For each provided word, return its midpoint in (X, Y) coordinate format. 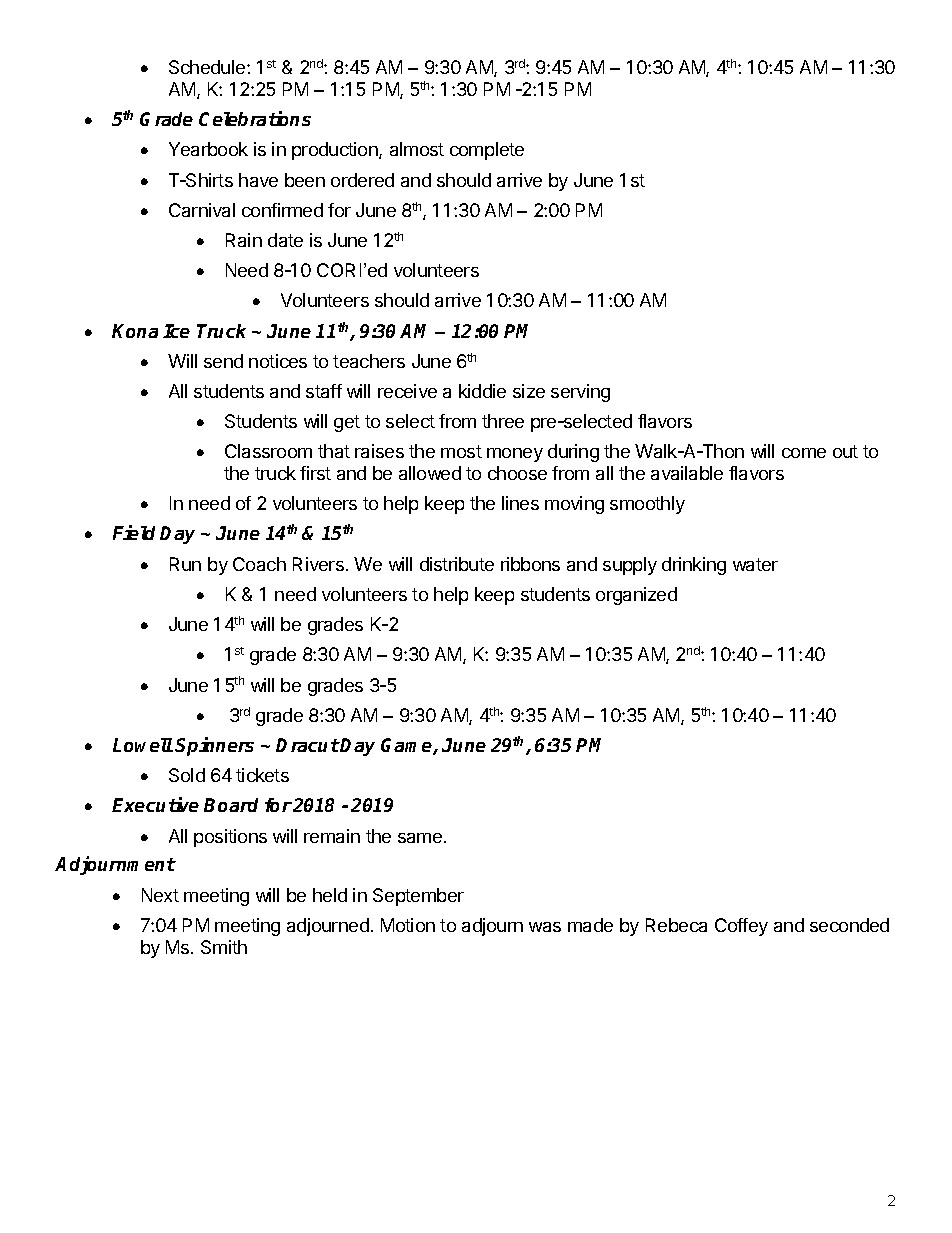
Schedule (208, 67)
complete (487, 151)
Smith (224, 947)
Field (134, 532)
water (755, 564)
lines (520, 503)
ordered (362, 180)
